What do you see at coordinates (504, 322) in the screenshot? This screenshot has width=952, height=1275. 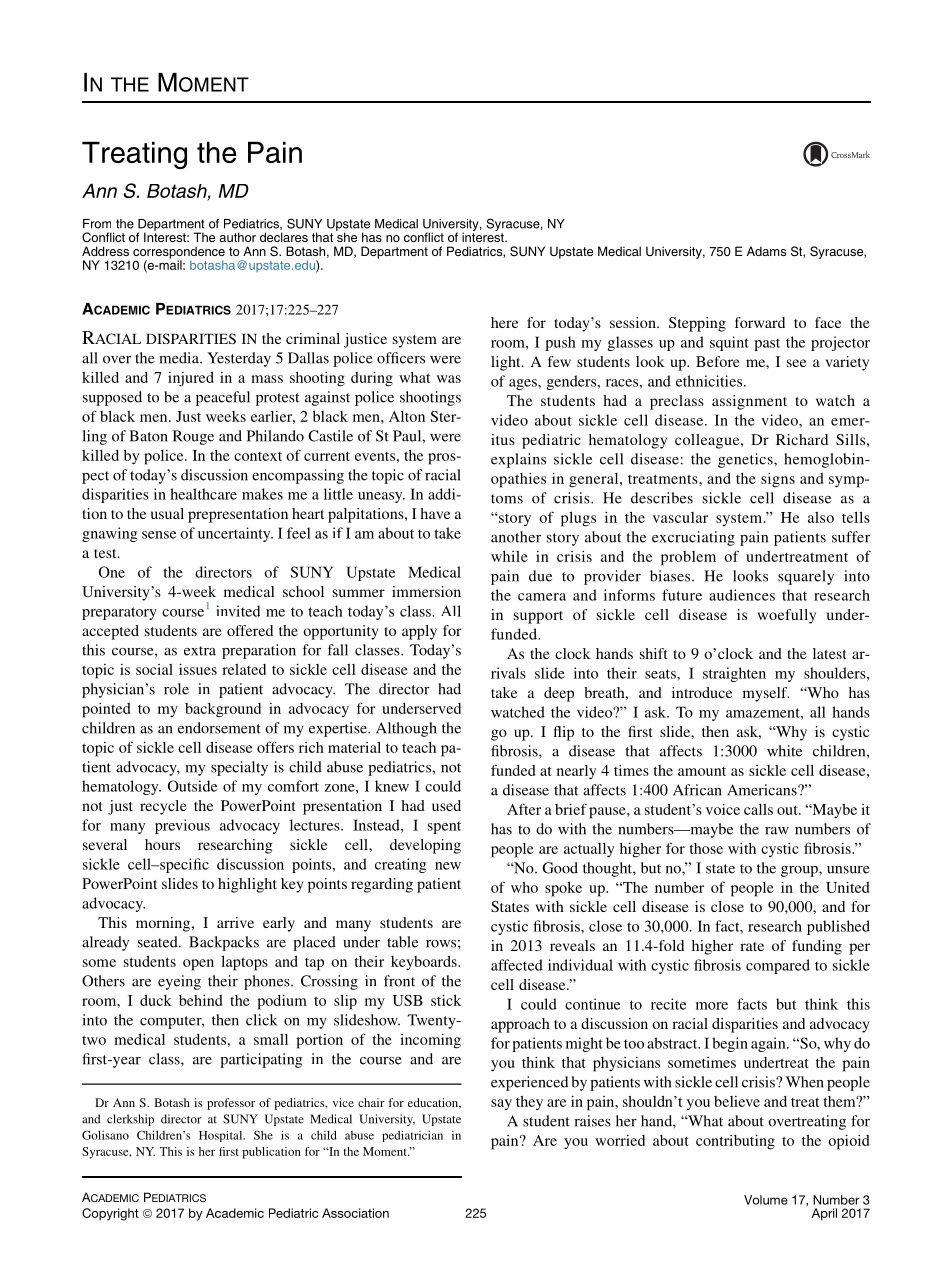 I see `here` at bounding box center [504, 322].
